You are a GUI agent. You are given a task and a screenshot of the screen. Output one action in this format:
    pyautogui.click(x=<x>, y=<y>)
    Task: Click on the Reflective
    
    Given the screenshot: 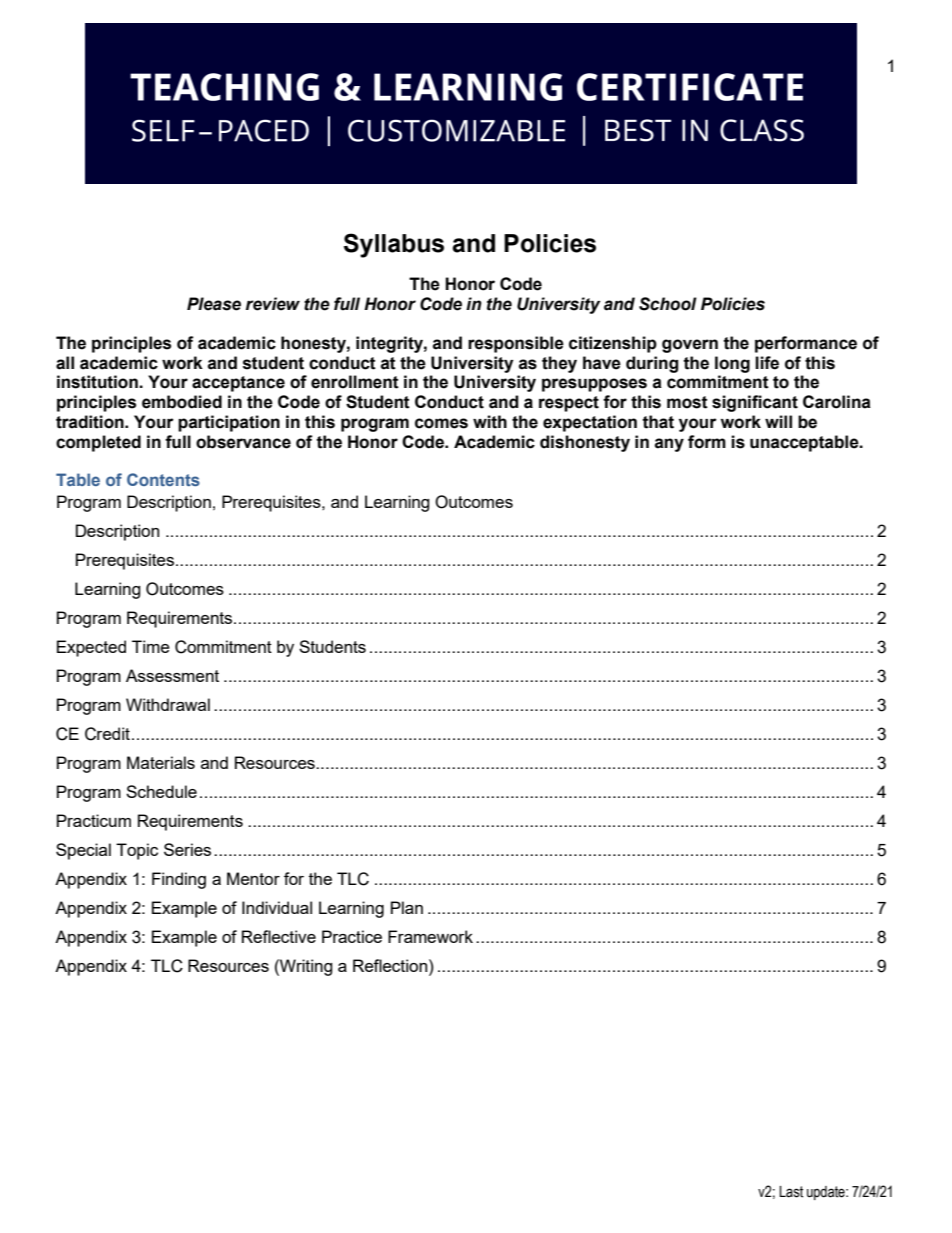 What is the action you would take?
    pyautogui.click(x=279, y=936)
